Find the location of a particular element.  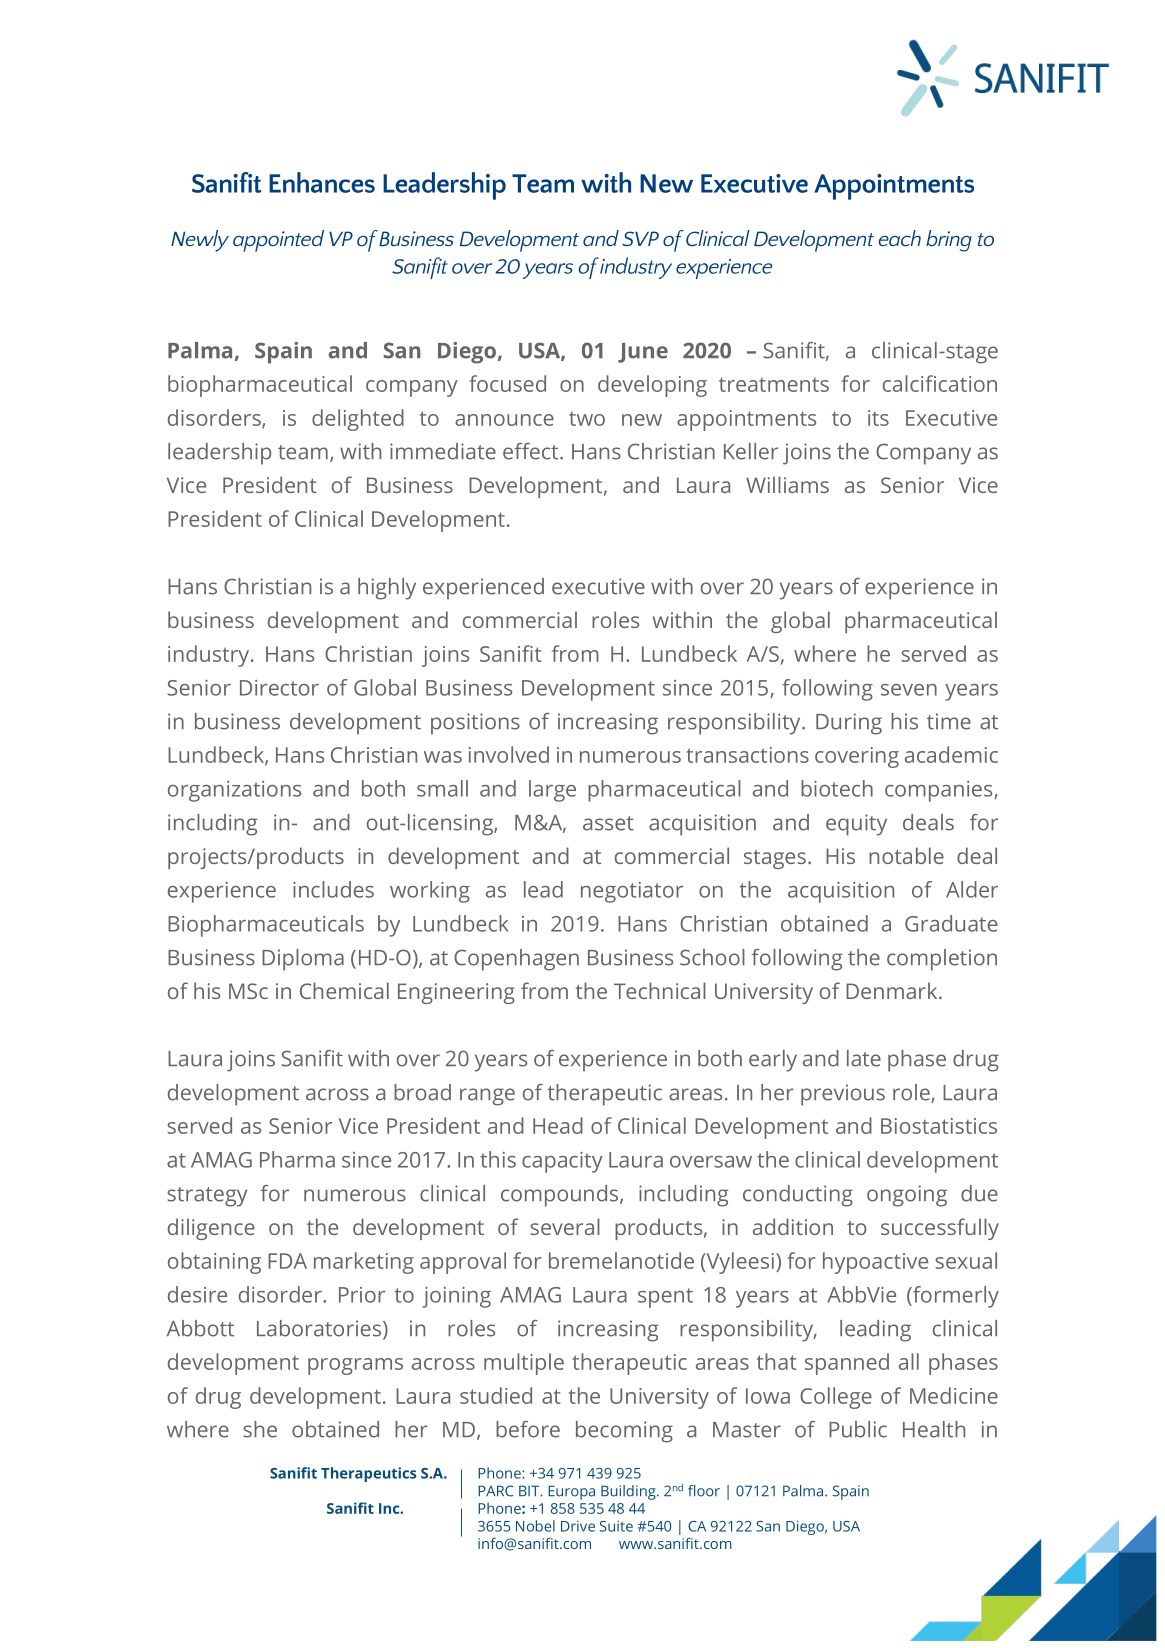

seven is located at coordinates (909, 690).
